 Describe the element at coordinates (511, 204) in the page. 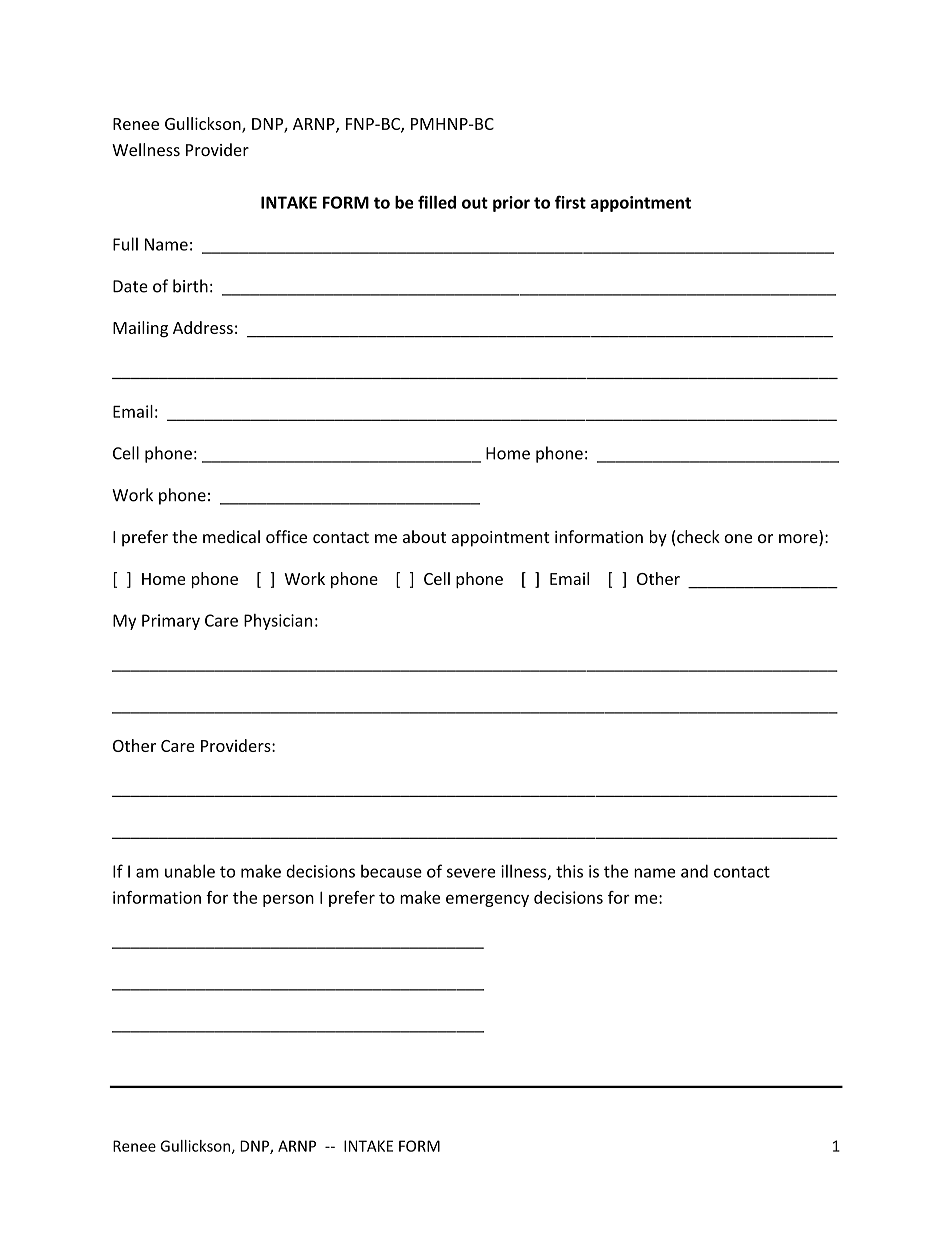

I see `prior` at that location.
